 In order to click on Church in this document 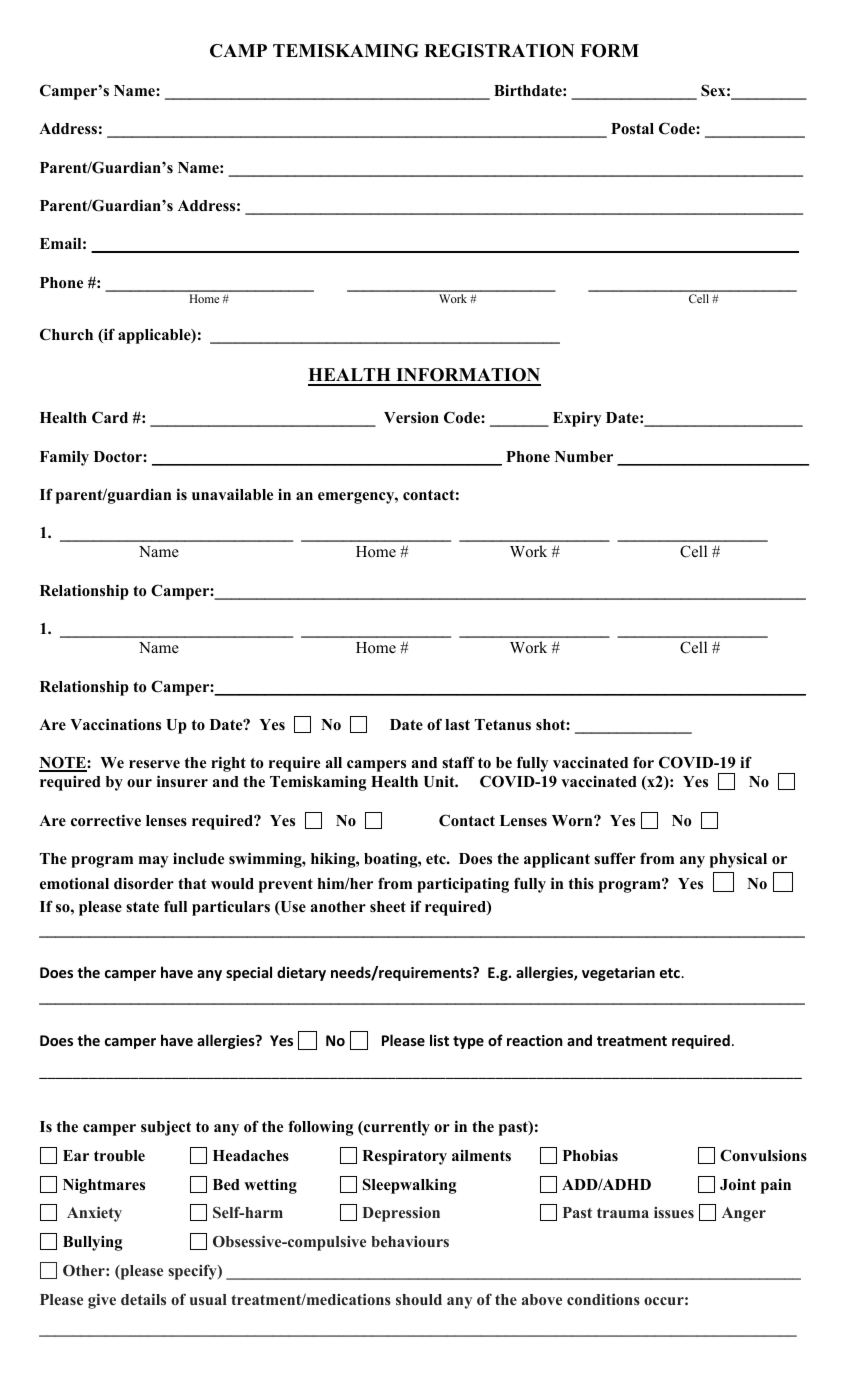, I will do `click(66, 334)`.
